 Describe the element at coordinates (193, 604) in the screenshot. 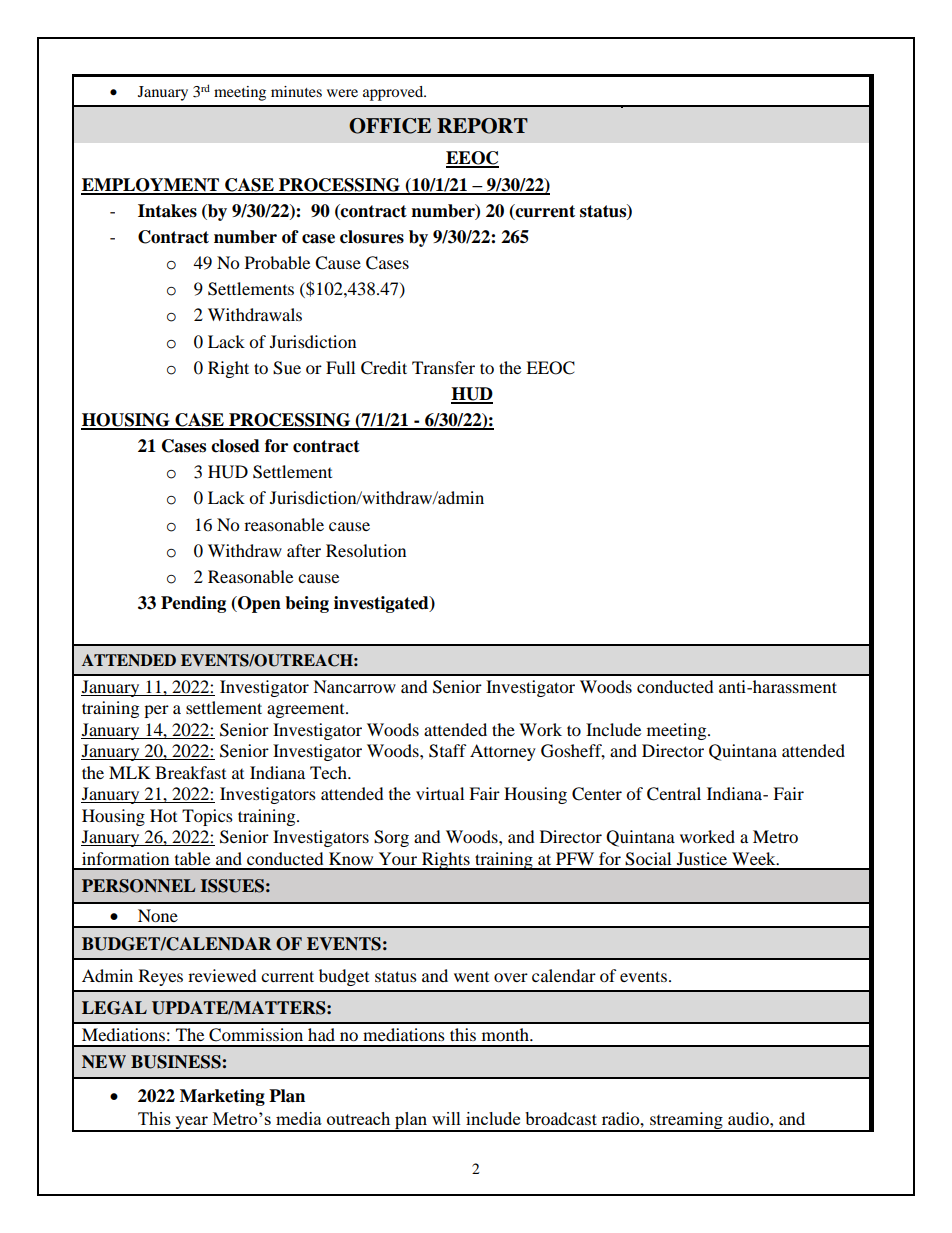

I see `Pending` at that location.
